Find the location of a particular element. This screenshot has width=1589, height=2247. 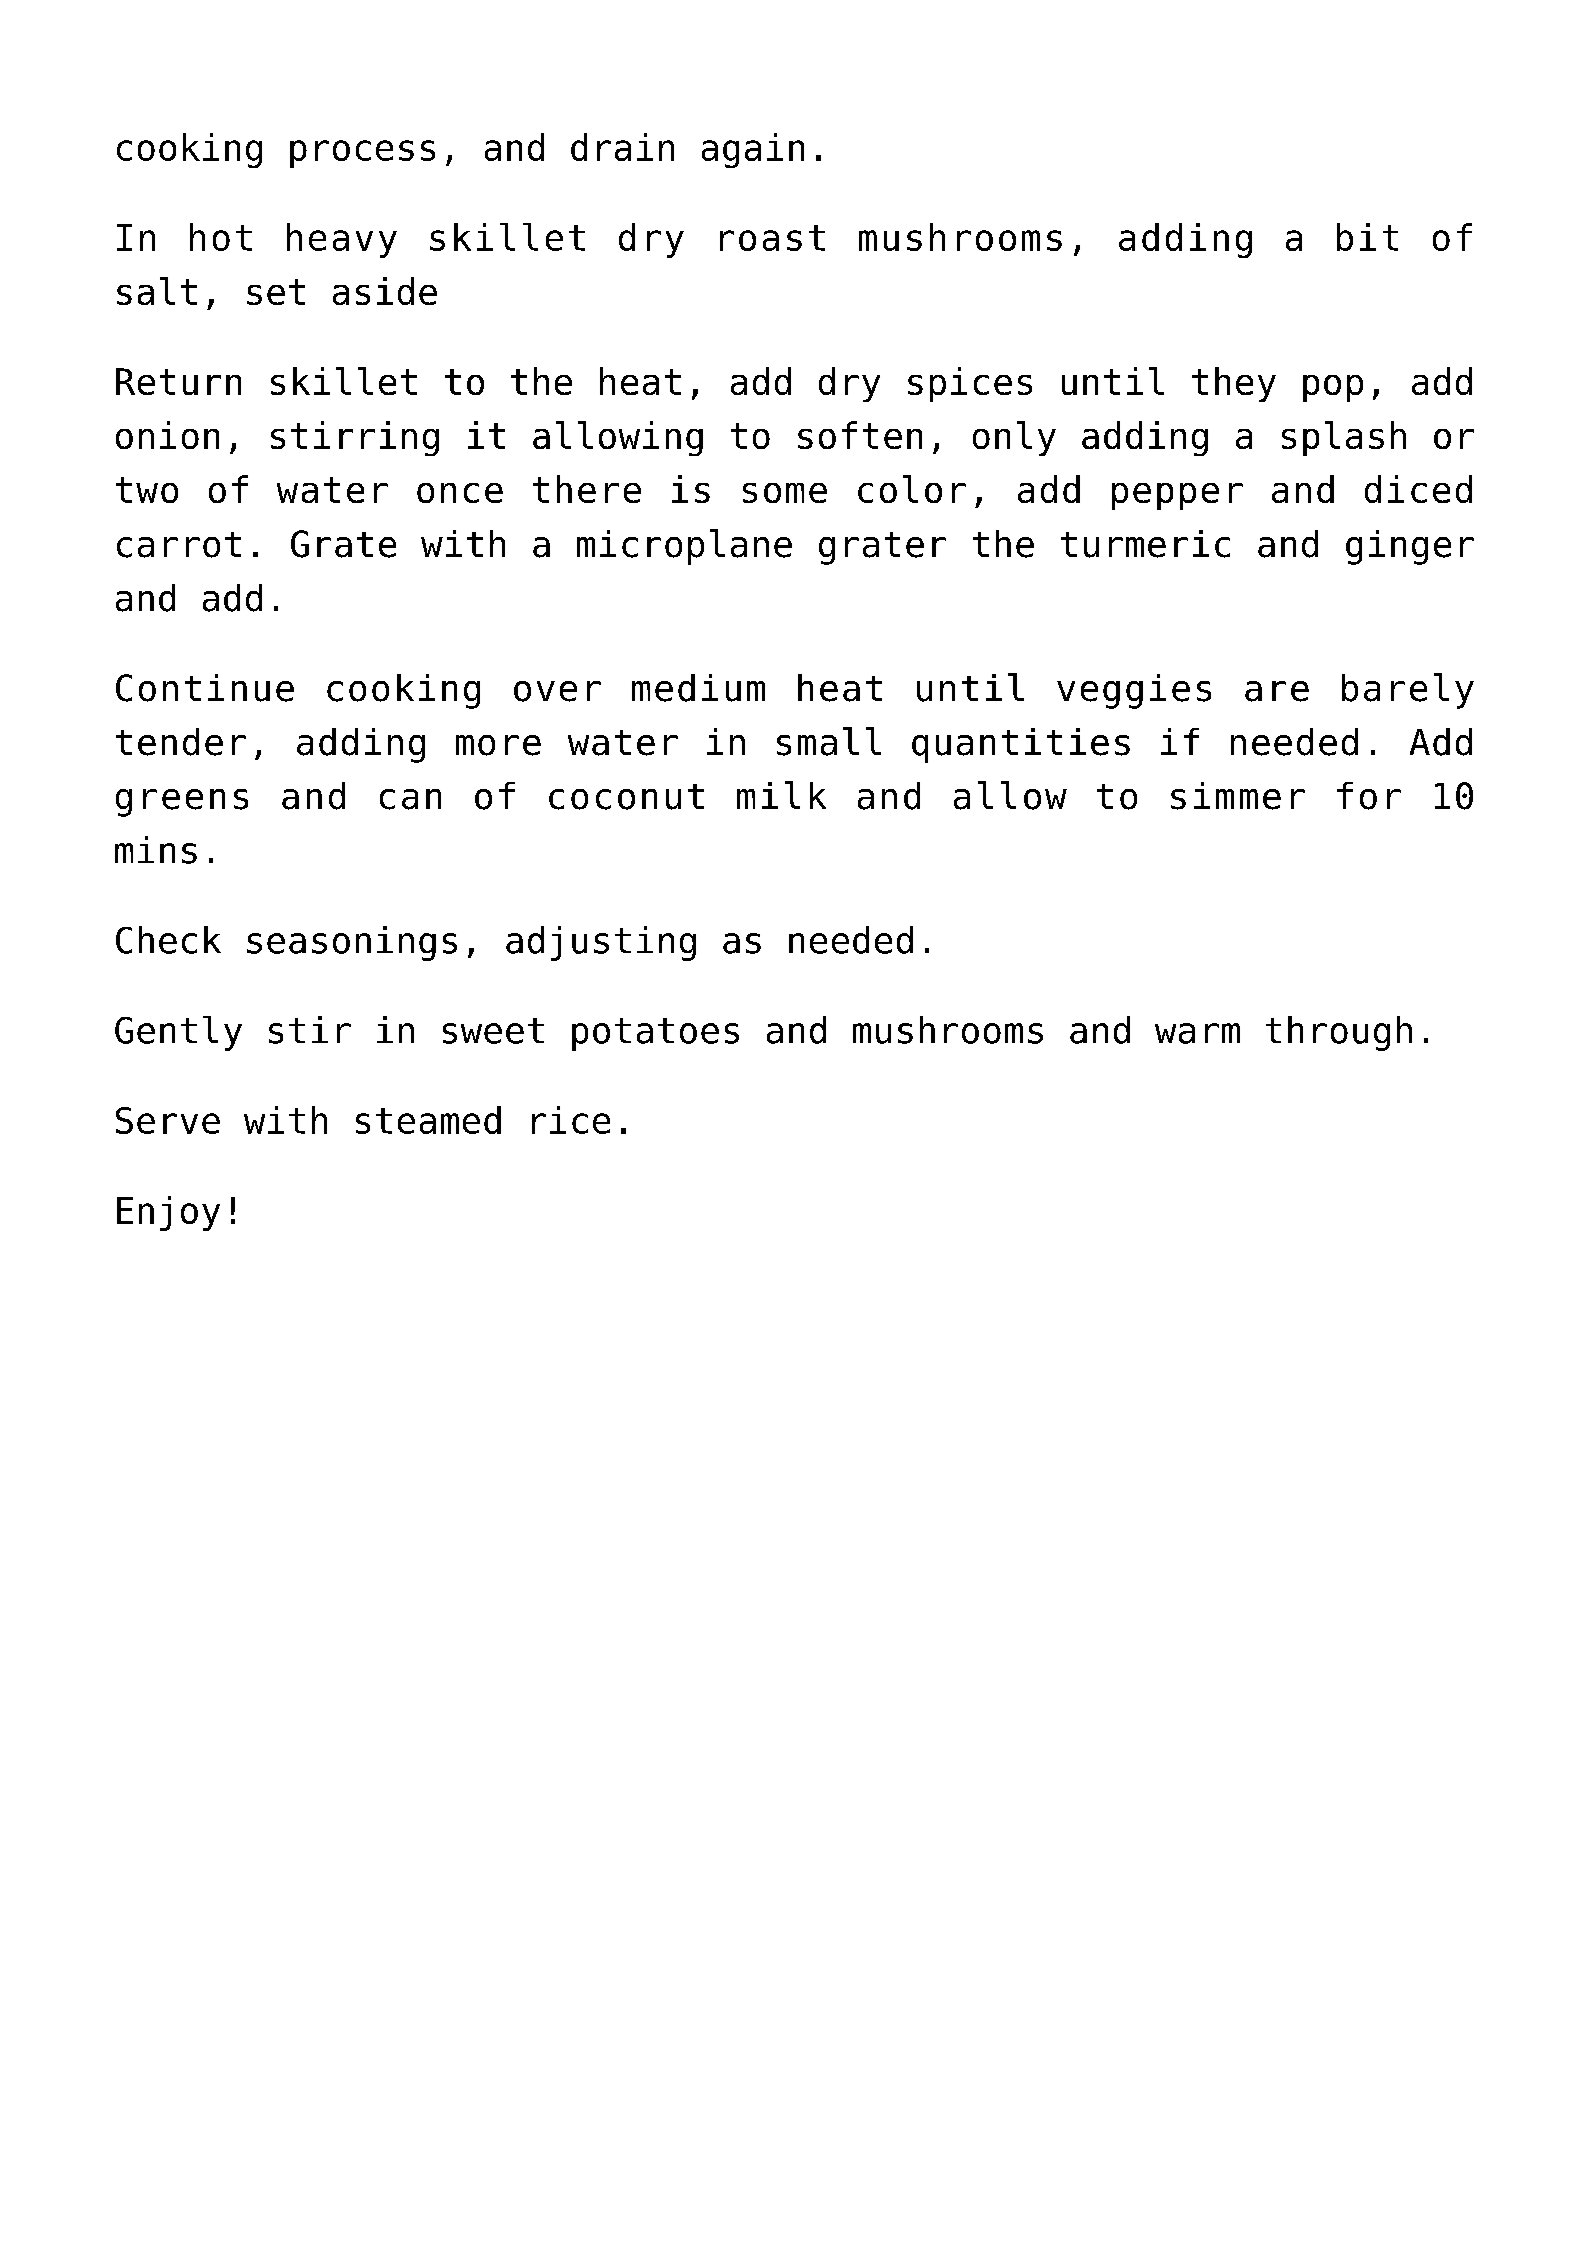

splash is located at coordinates (1344, 438).
